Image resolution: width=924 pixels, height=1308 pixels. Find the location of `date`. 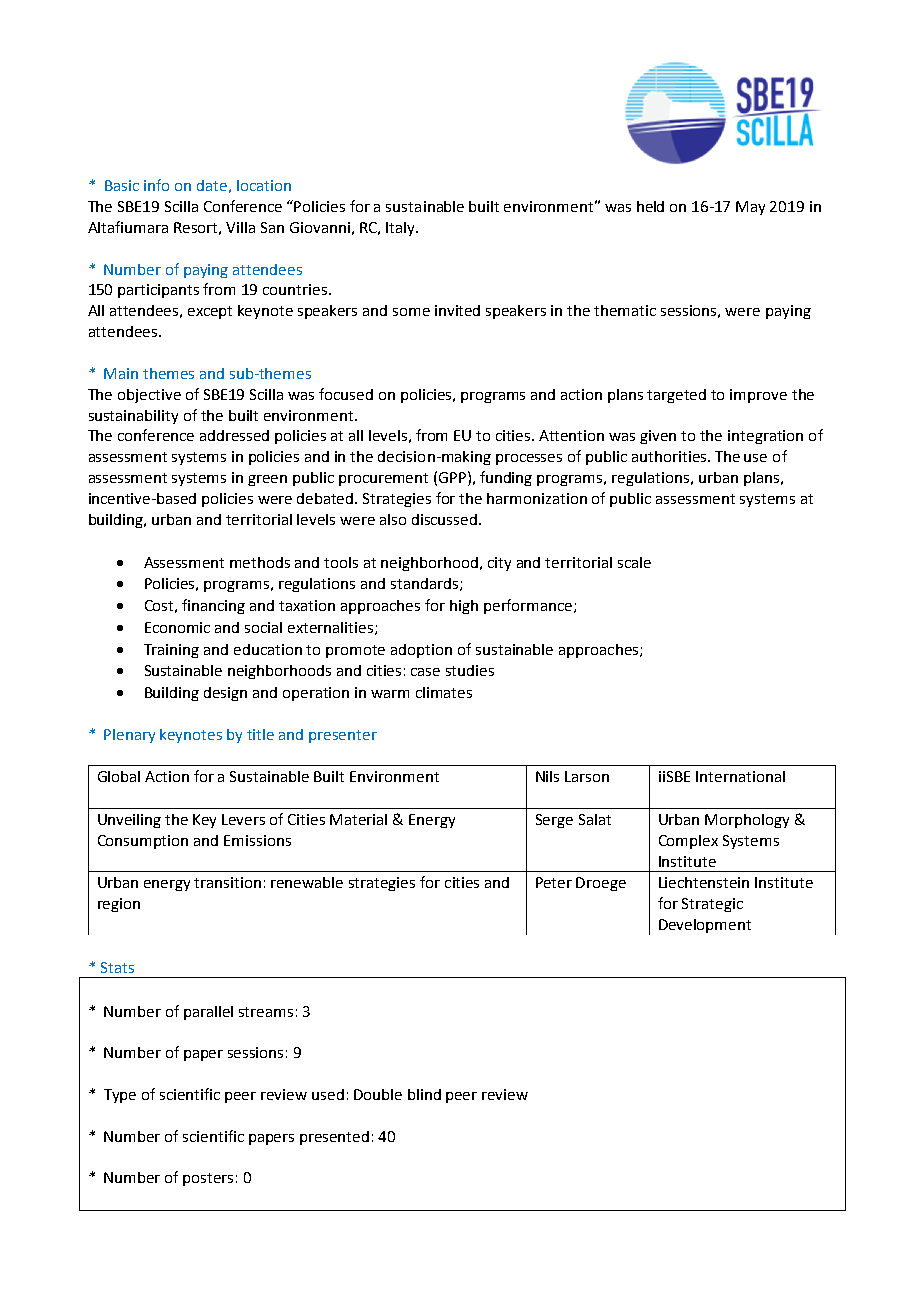

date is located at coordinates (212, 185).
